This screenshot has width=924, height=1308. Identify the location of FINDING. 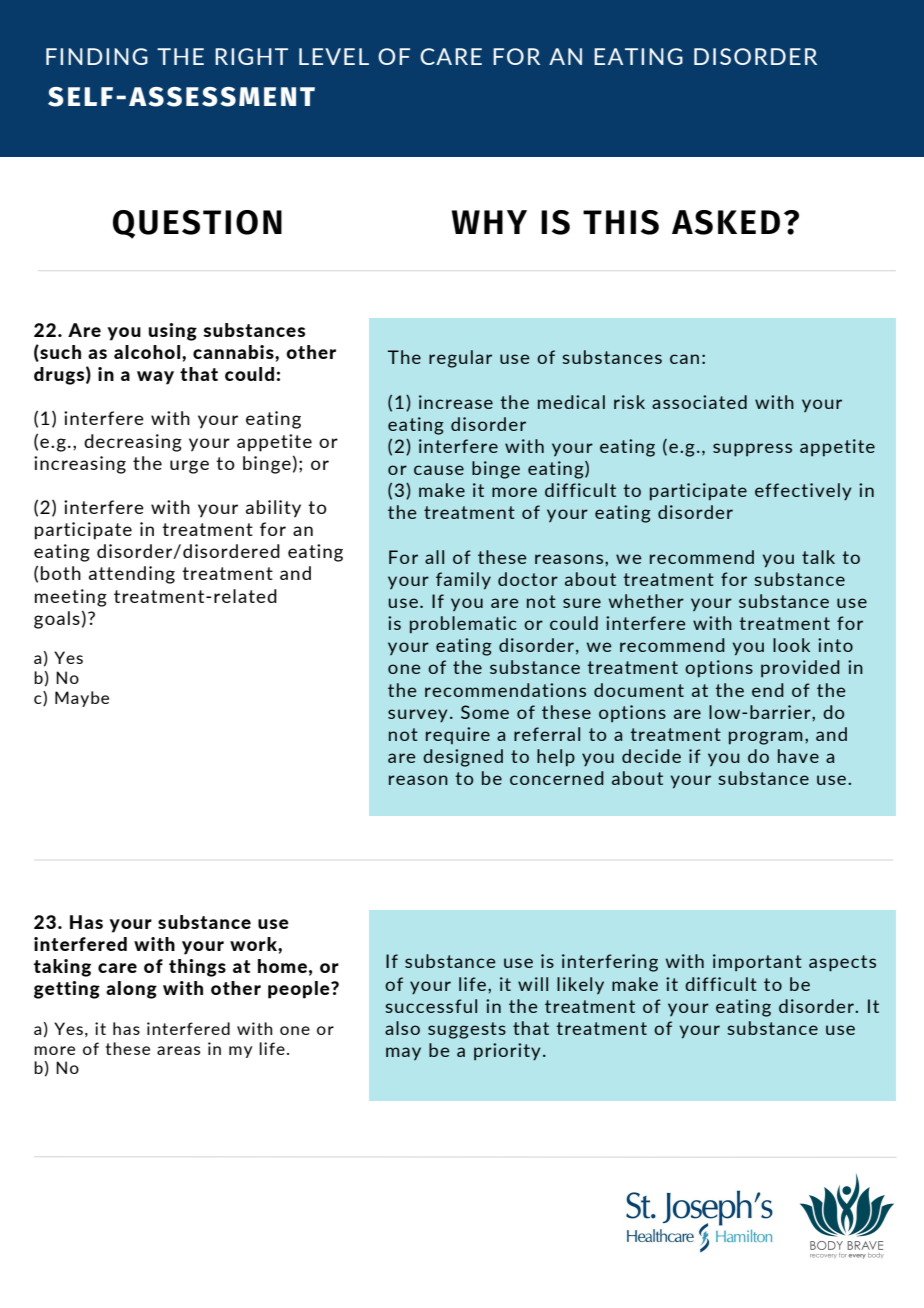
(97, 56).
